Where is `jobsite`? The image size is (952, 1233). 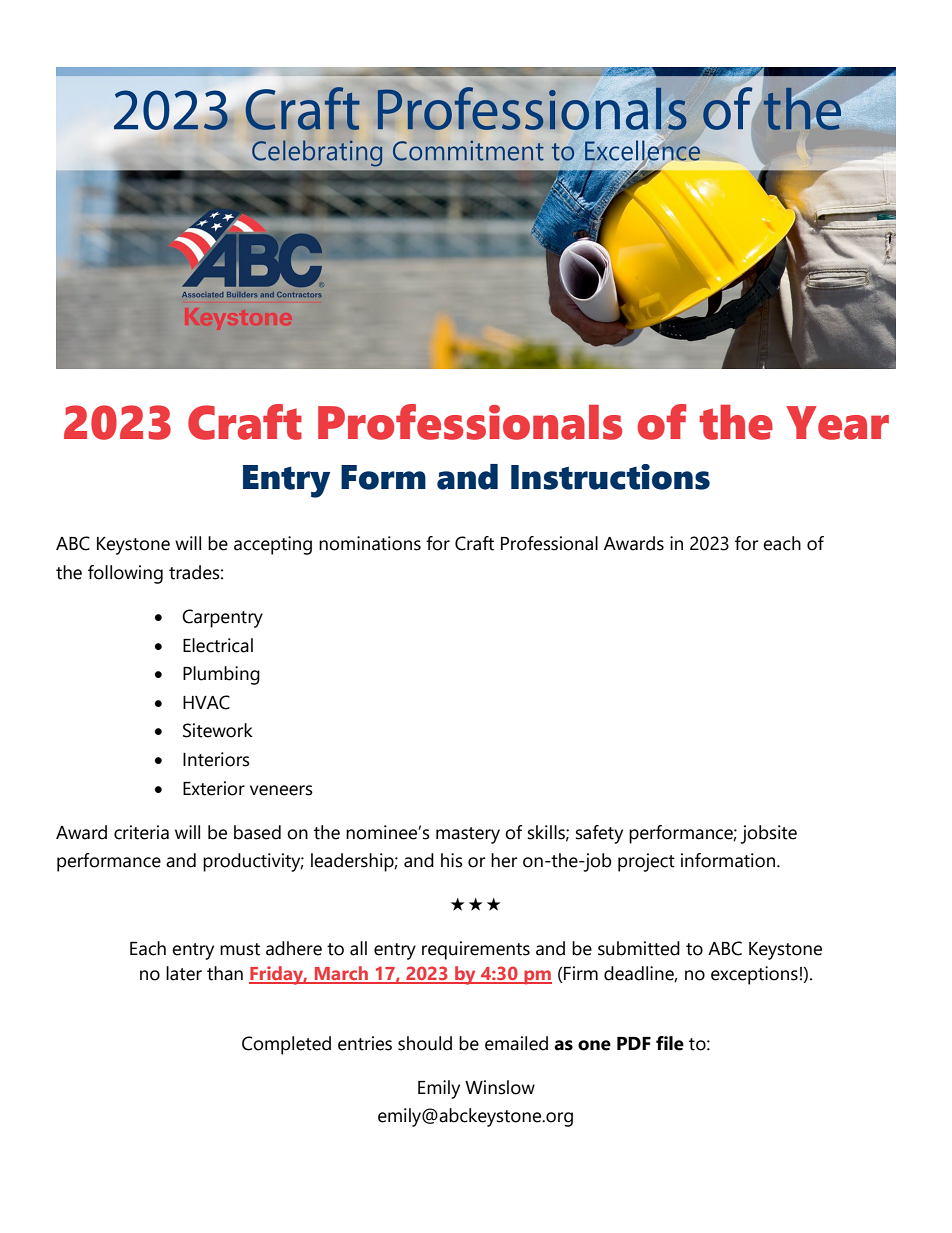
jobsite is located at coordinates (768, 834).
